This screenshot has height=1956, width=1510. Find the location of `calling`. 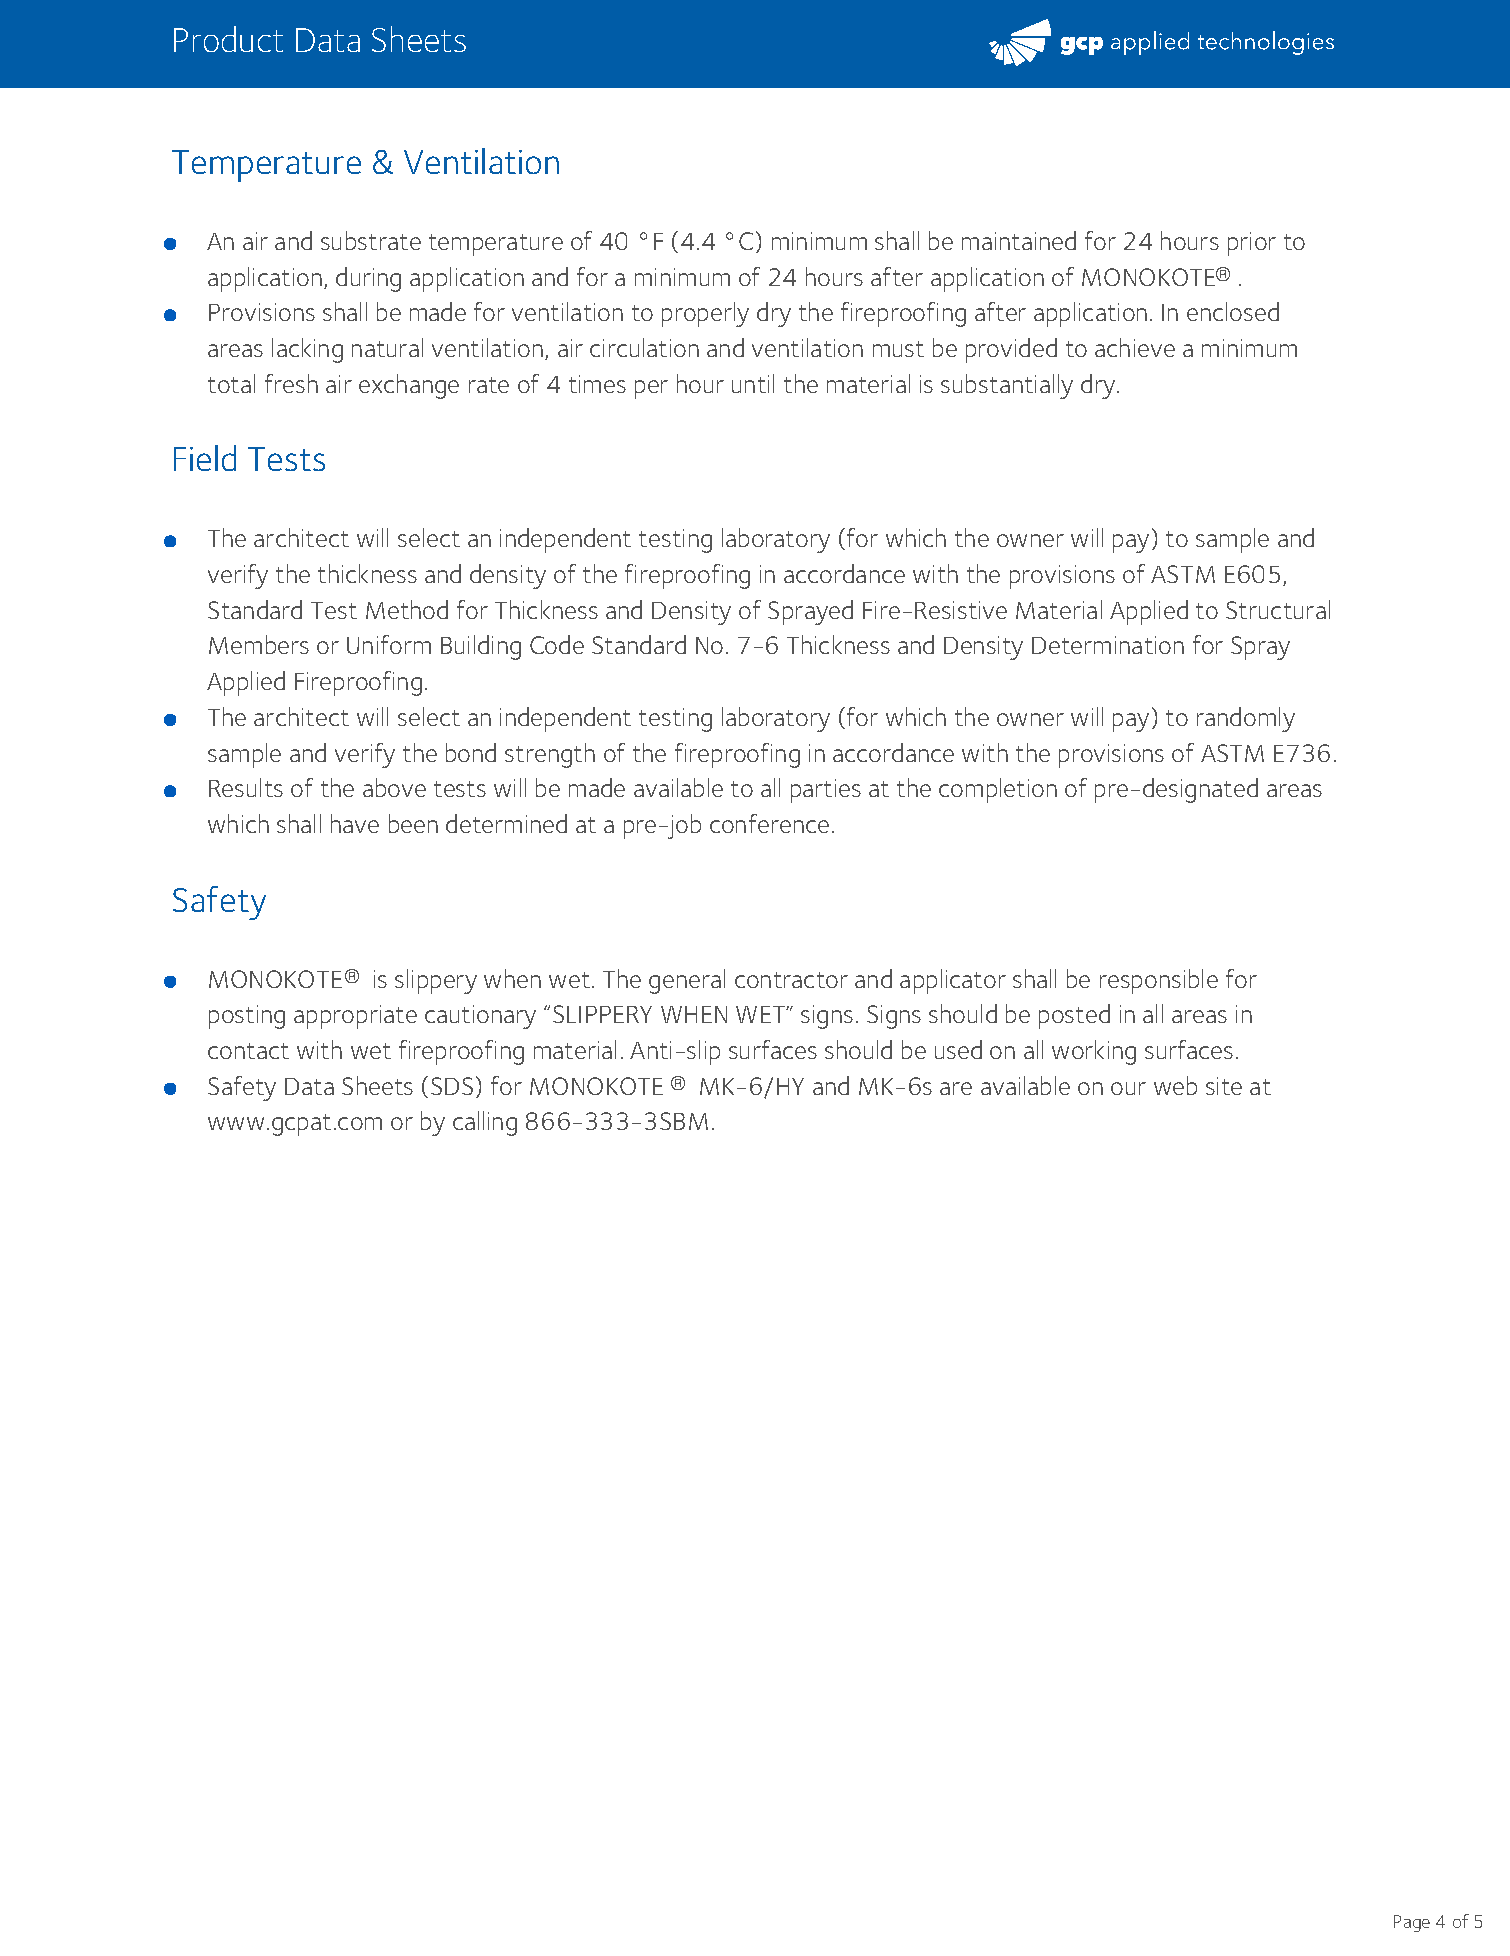

calling is located at coordinates (485, 1123).
